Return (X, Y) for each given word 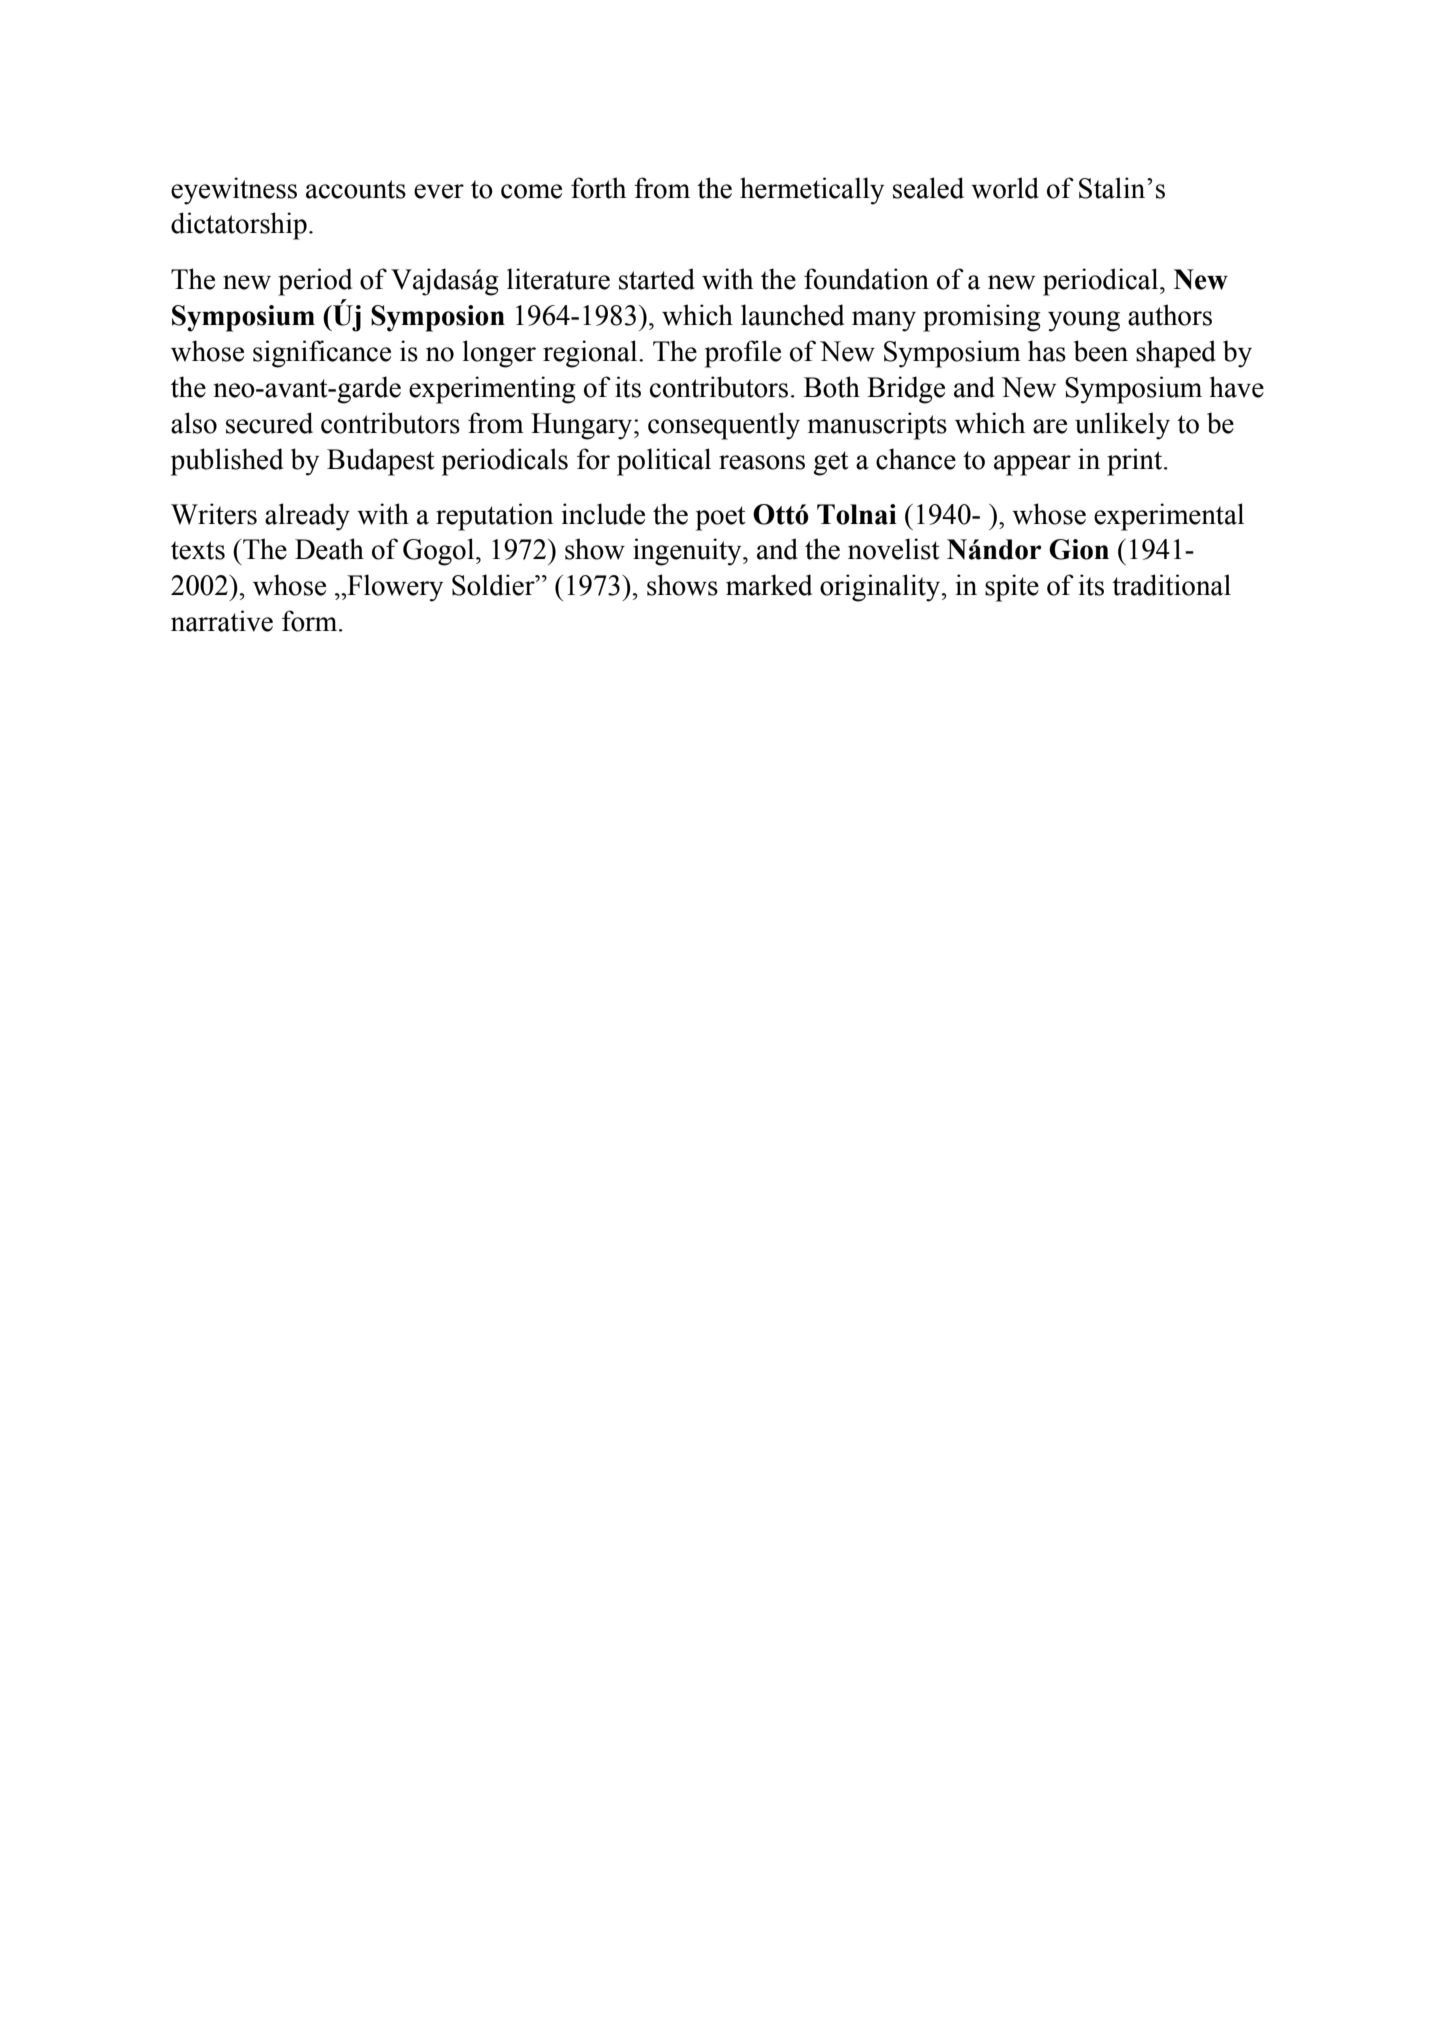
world (1005, 188)
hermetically (812, 191)
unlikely (1122, 426)
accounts (356, 189)
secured (269, 423)
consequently (724, 426)
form (311, 621)
